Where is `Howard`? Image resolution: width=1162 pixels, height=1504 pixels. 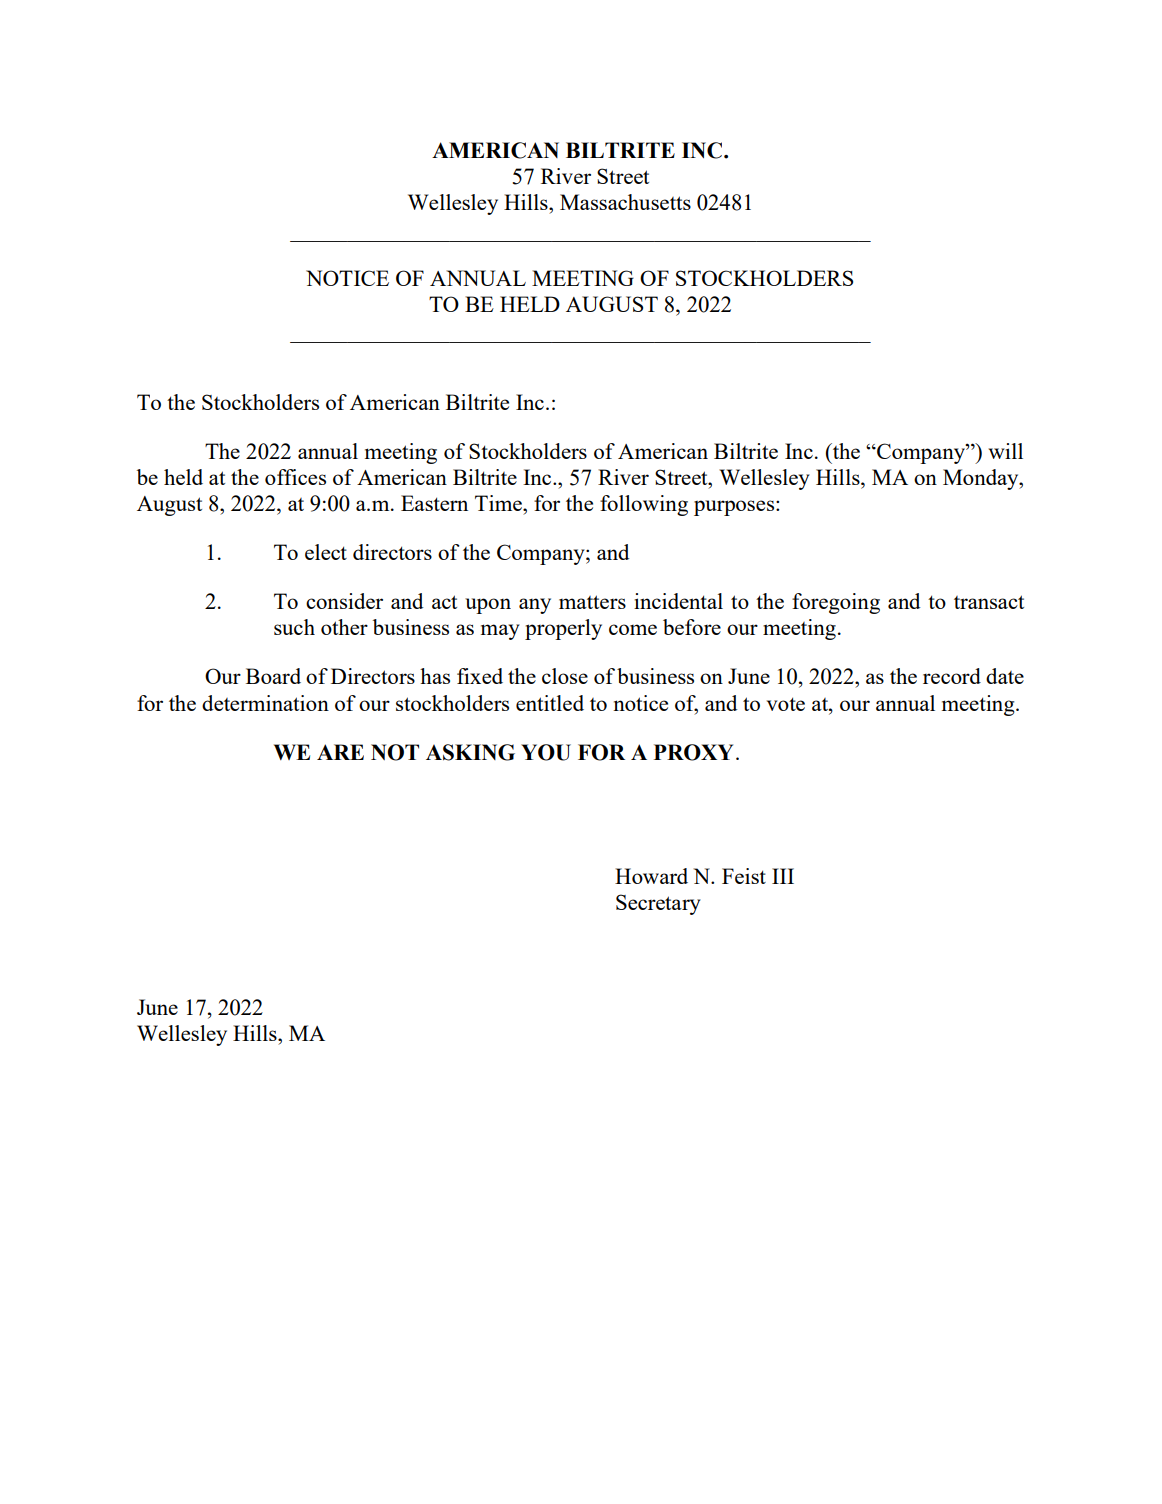 Howard is located at coordinates (651, 876).
